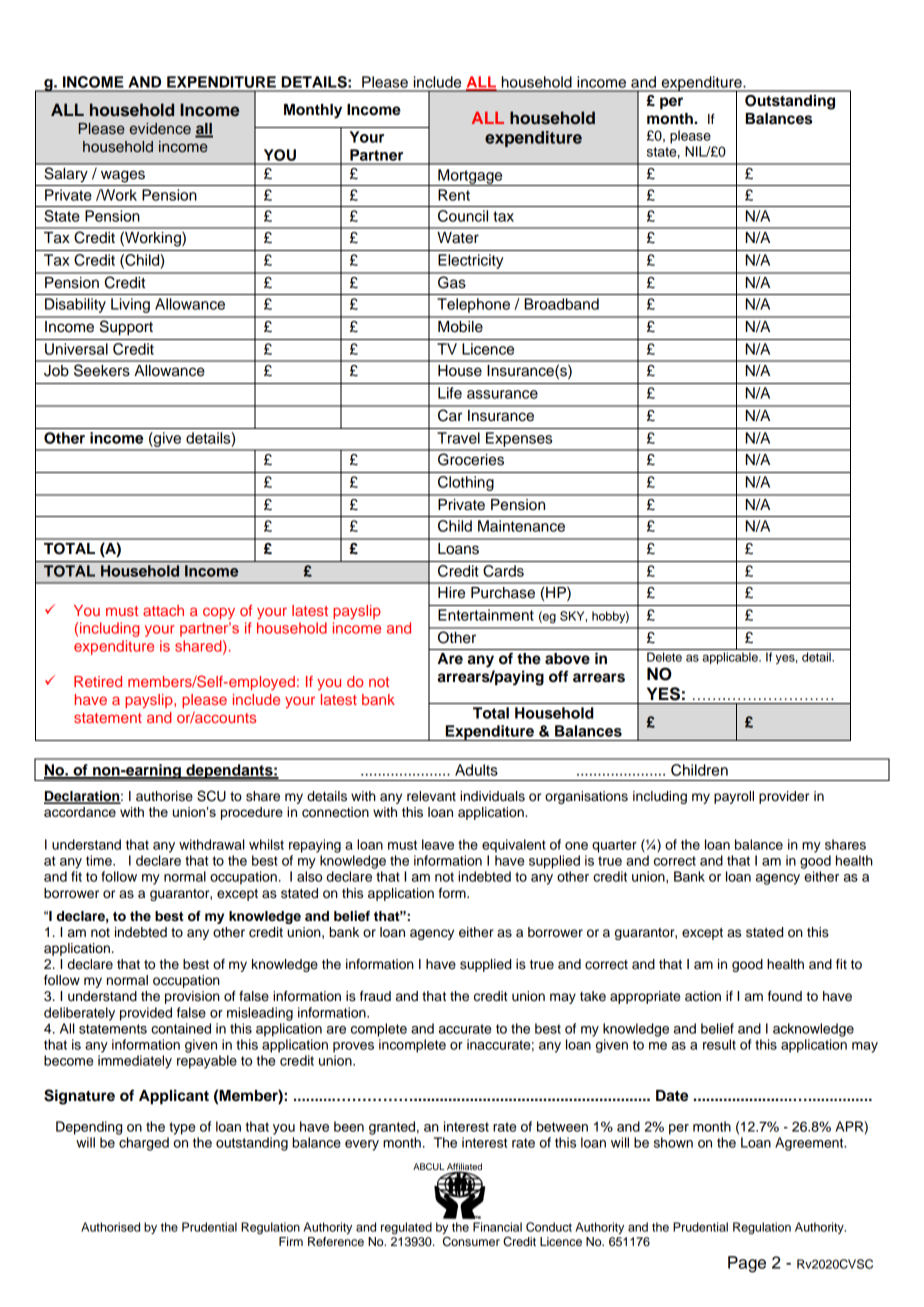  What do you see at coordinates (438, 844) in the screenshot?
I see `leave` at bounding box center [438, 844].
